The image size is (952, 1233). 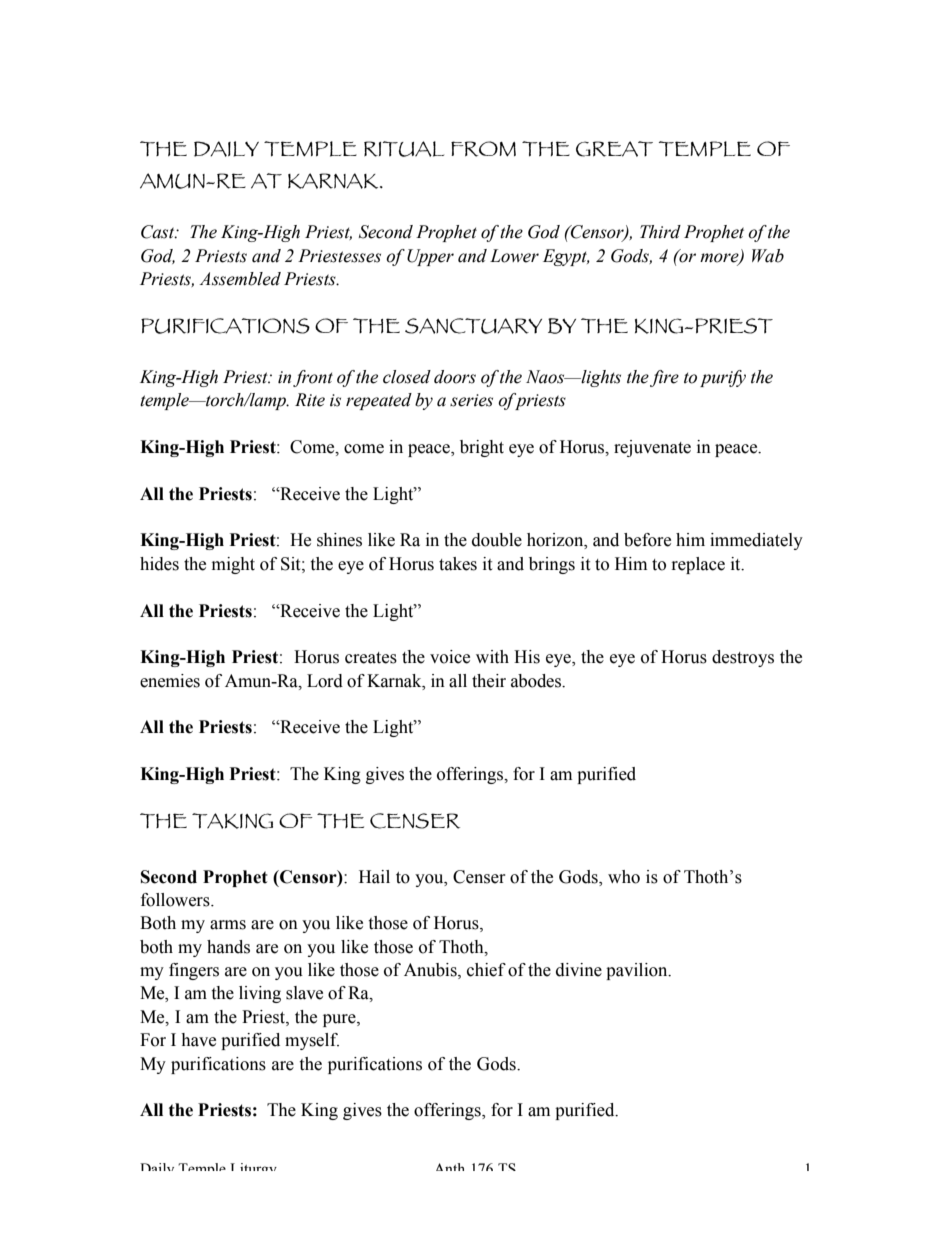 What do you see at coordinates (310, 400) in the page?
I see `Rite` at bounding box center [310, 400].
